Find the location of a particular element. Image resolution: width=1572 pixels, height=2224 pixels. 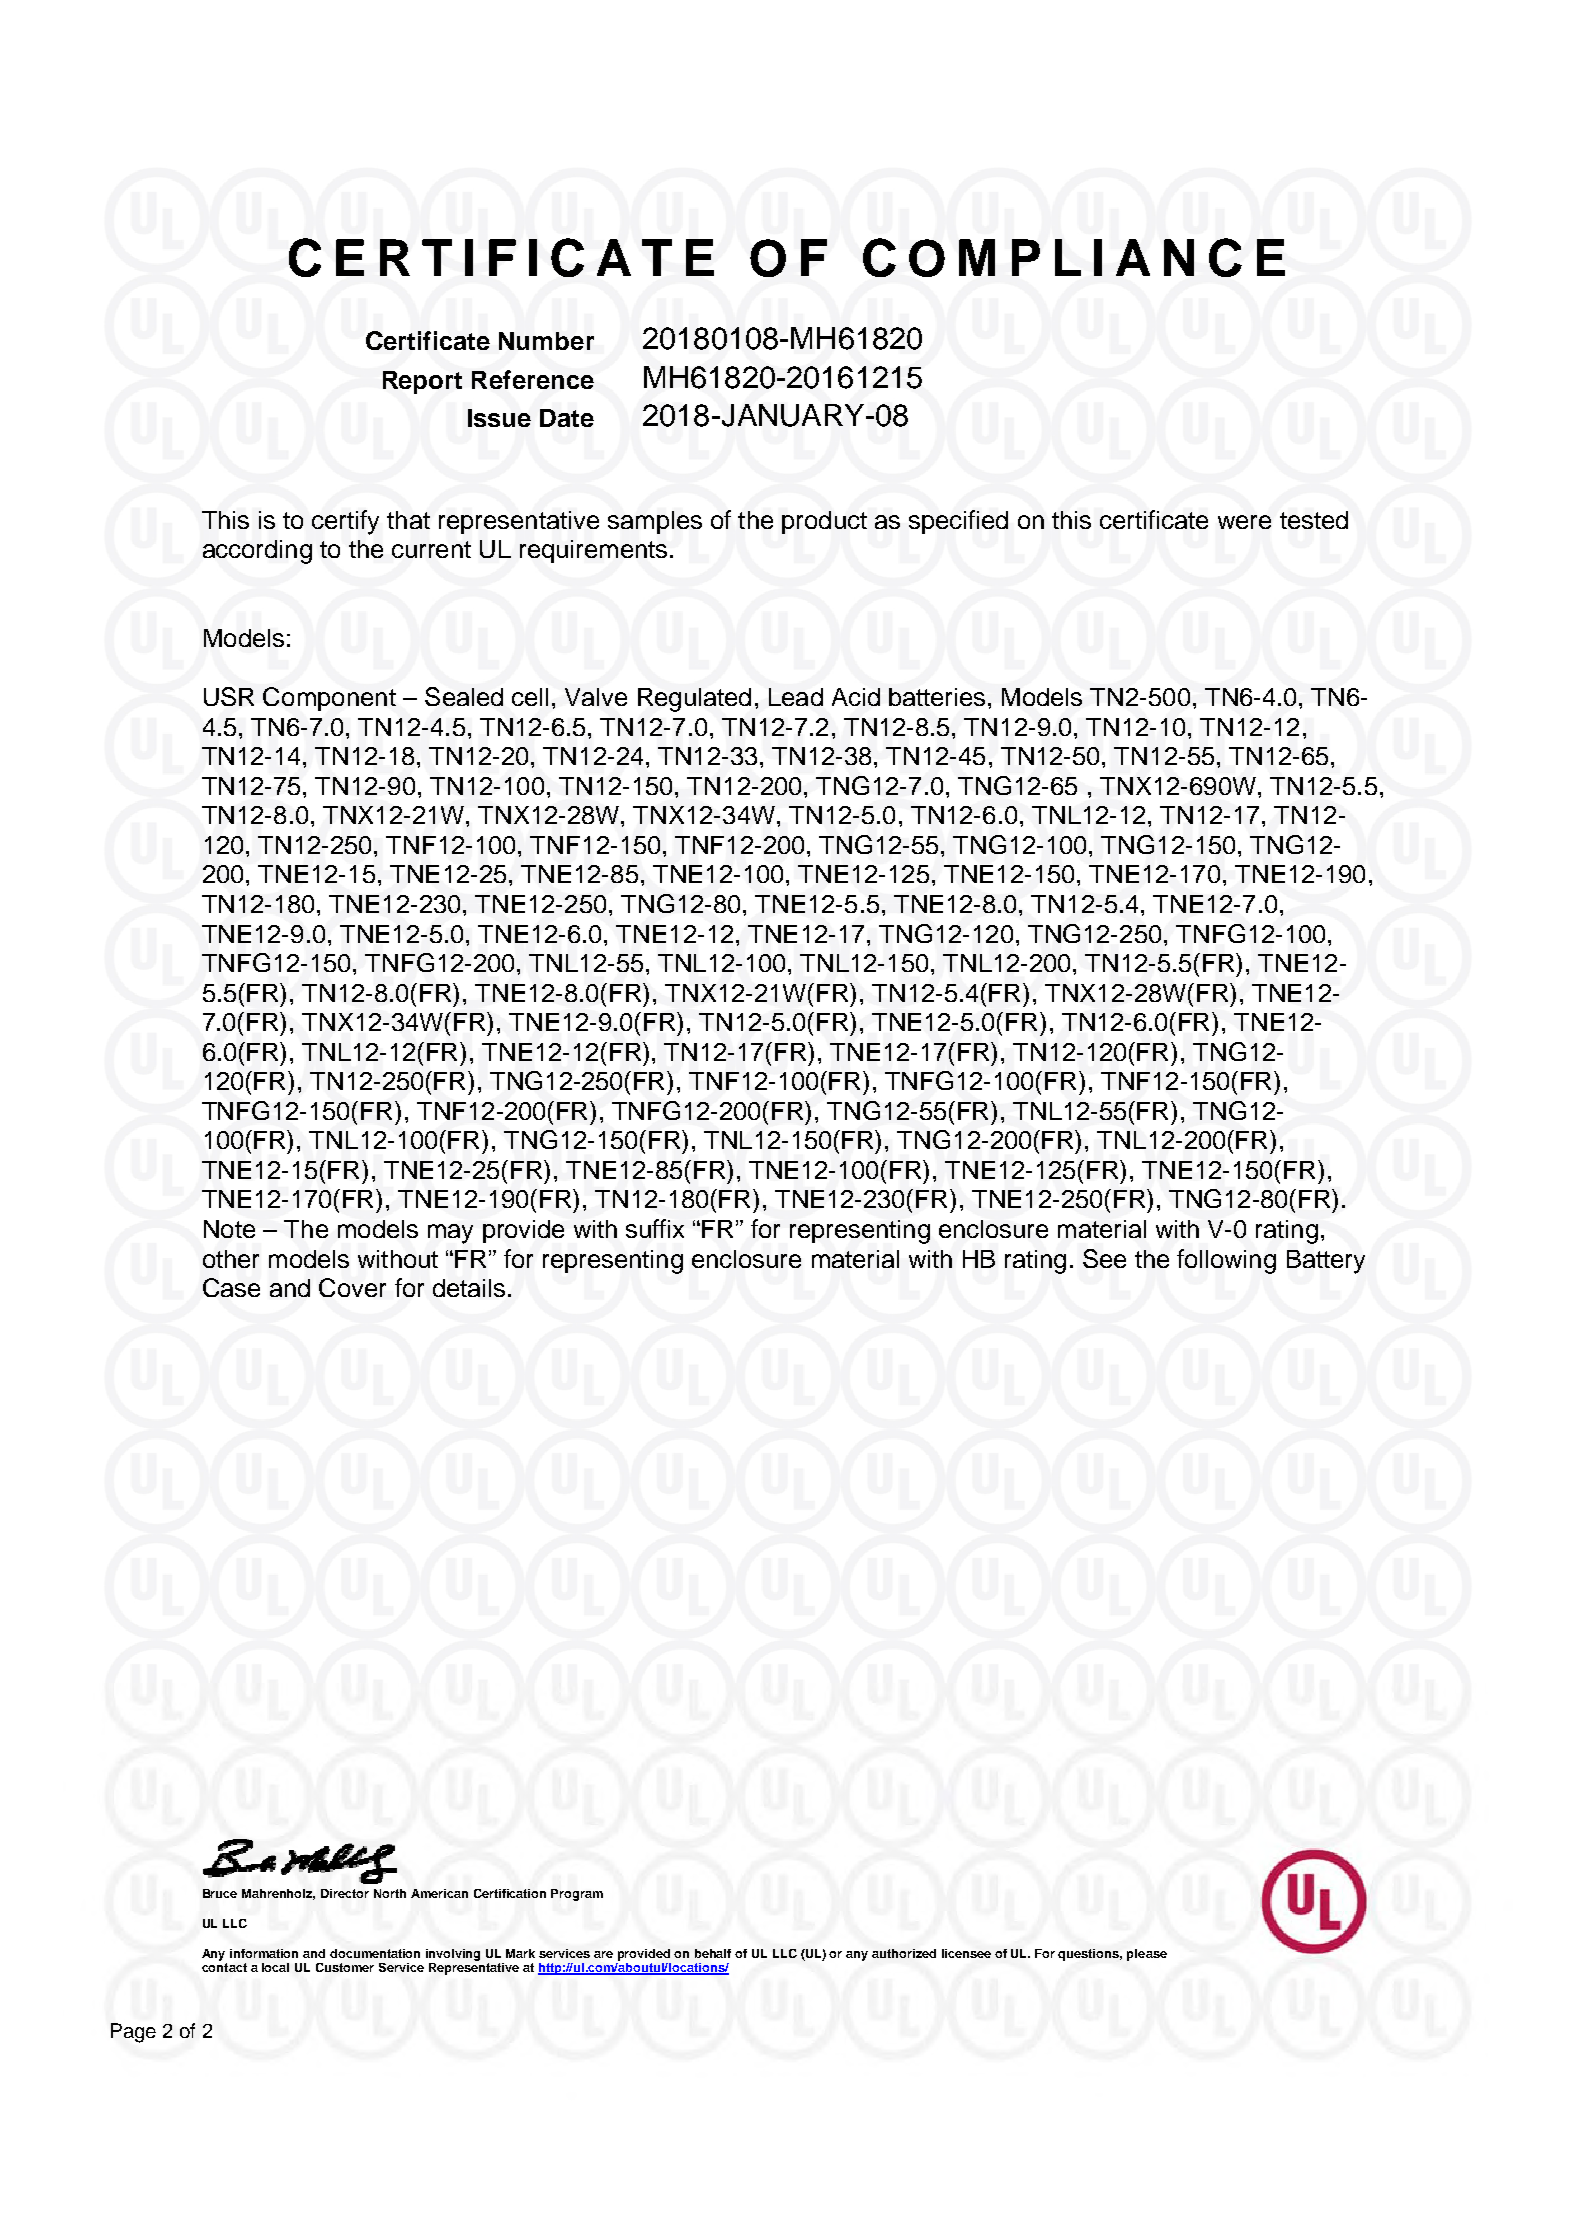

behalf is located at coordinates (713, 1953).
